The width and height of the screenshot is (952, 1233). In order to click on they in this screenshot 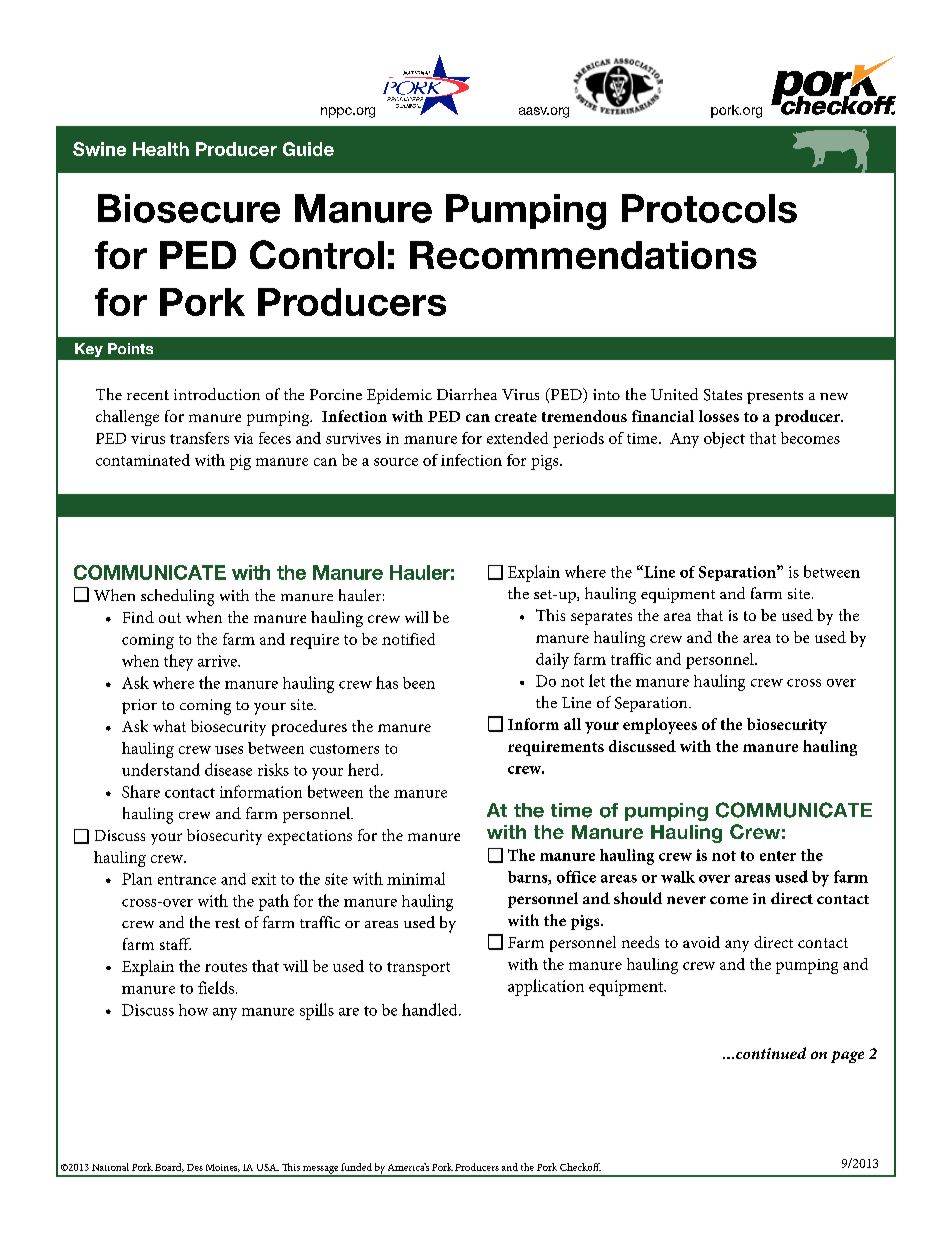, I will do `click(178, 662)`.
